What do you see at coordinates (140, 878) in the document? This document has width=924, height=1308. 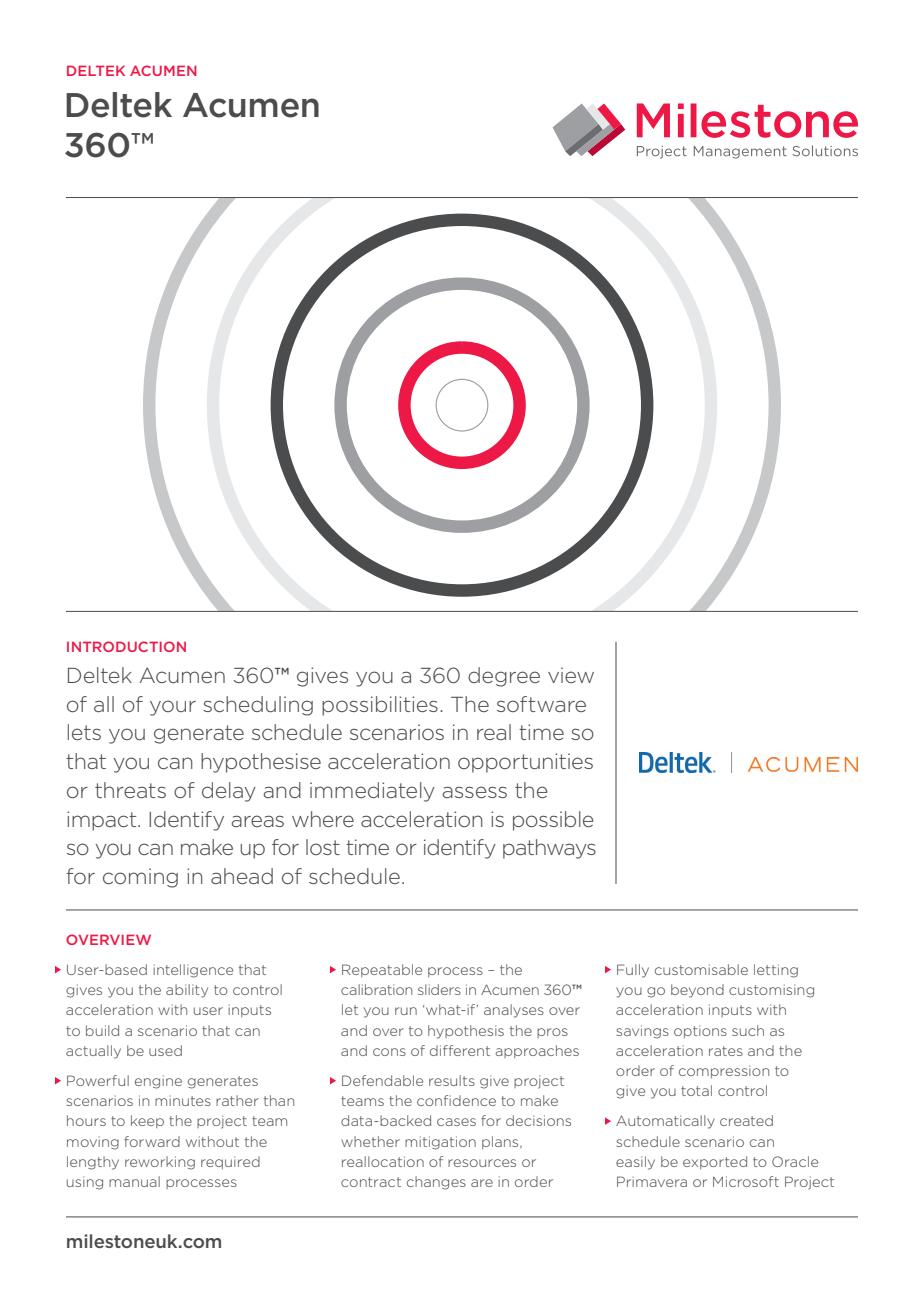 I see `coming` at bounding box center [140, 878].
